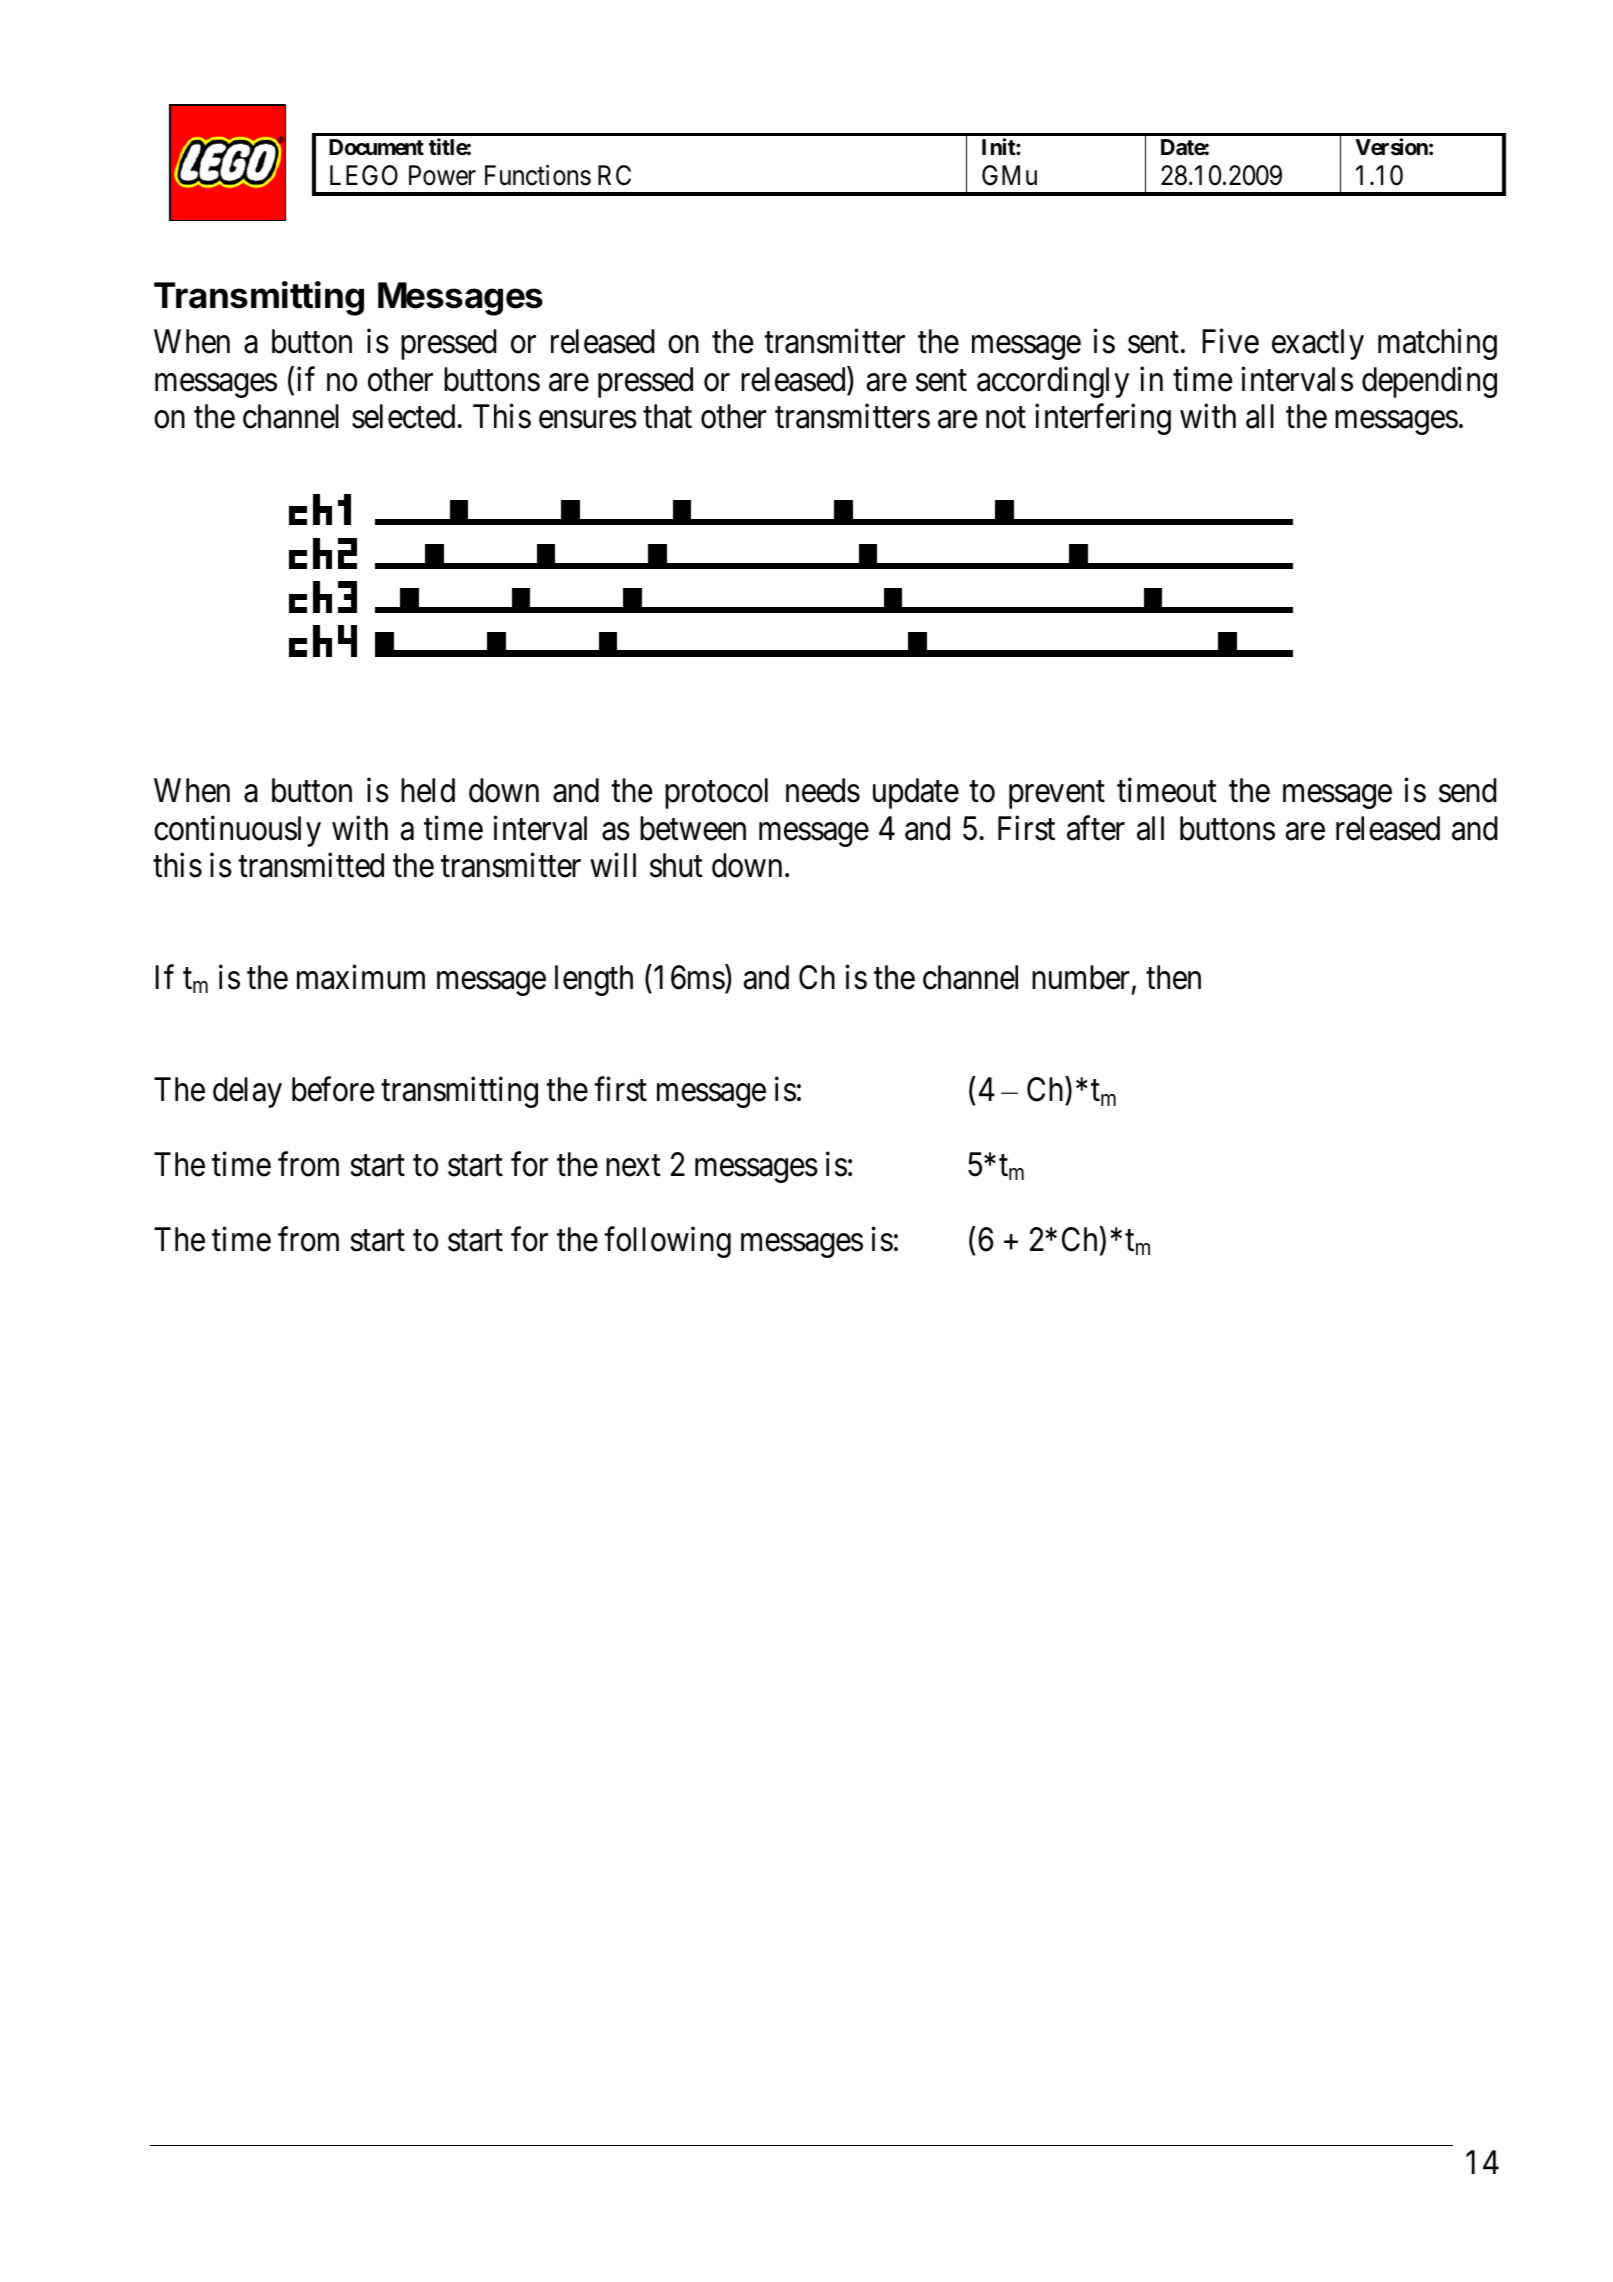 The width and height of the document is (1613, 2282). What do you see at coordinates (1173, 977) in the document?
I see `then` at bounding box center [1173, 977].
